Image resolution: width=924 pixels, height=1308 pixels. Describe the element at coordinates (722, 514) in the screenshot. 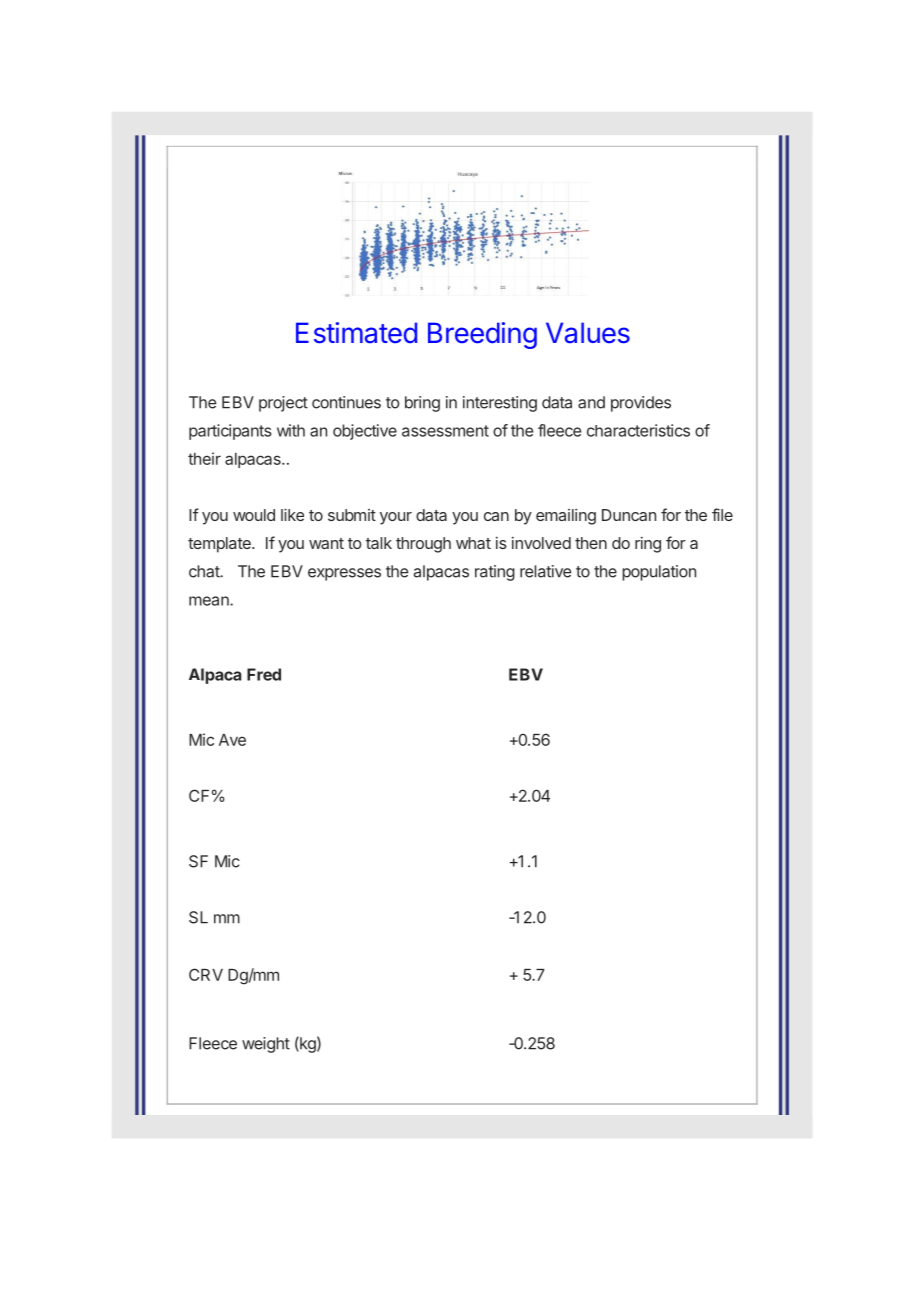

I see `file` at that location.
